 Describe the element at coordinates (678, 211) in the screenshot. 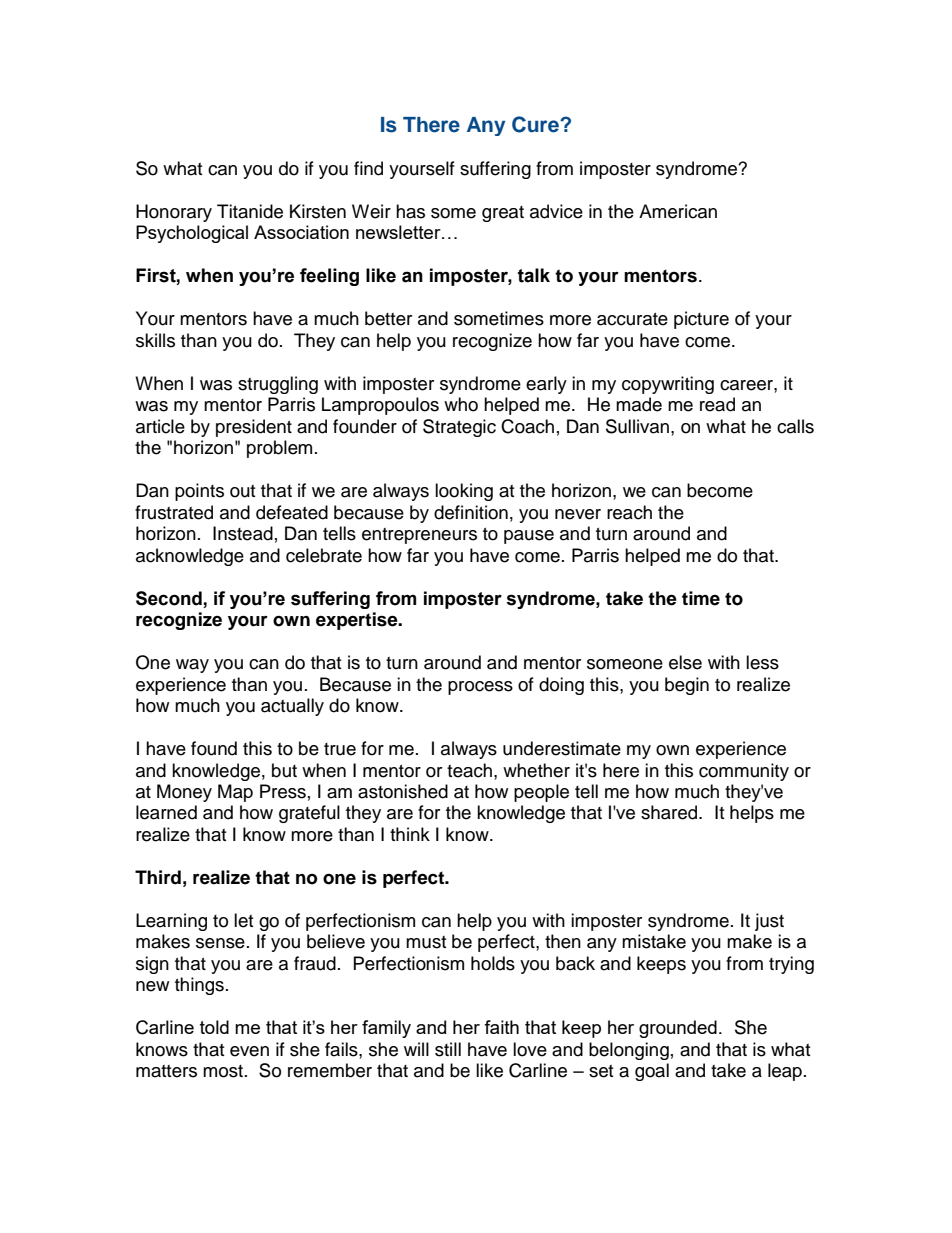

I see `American` at that location.
